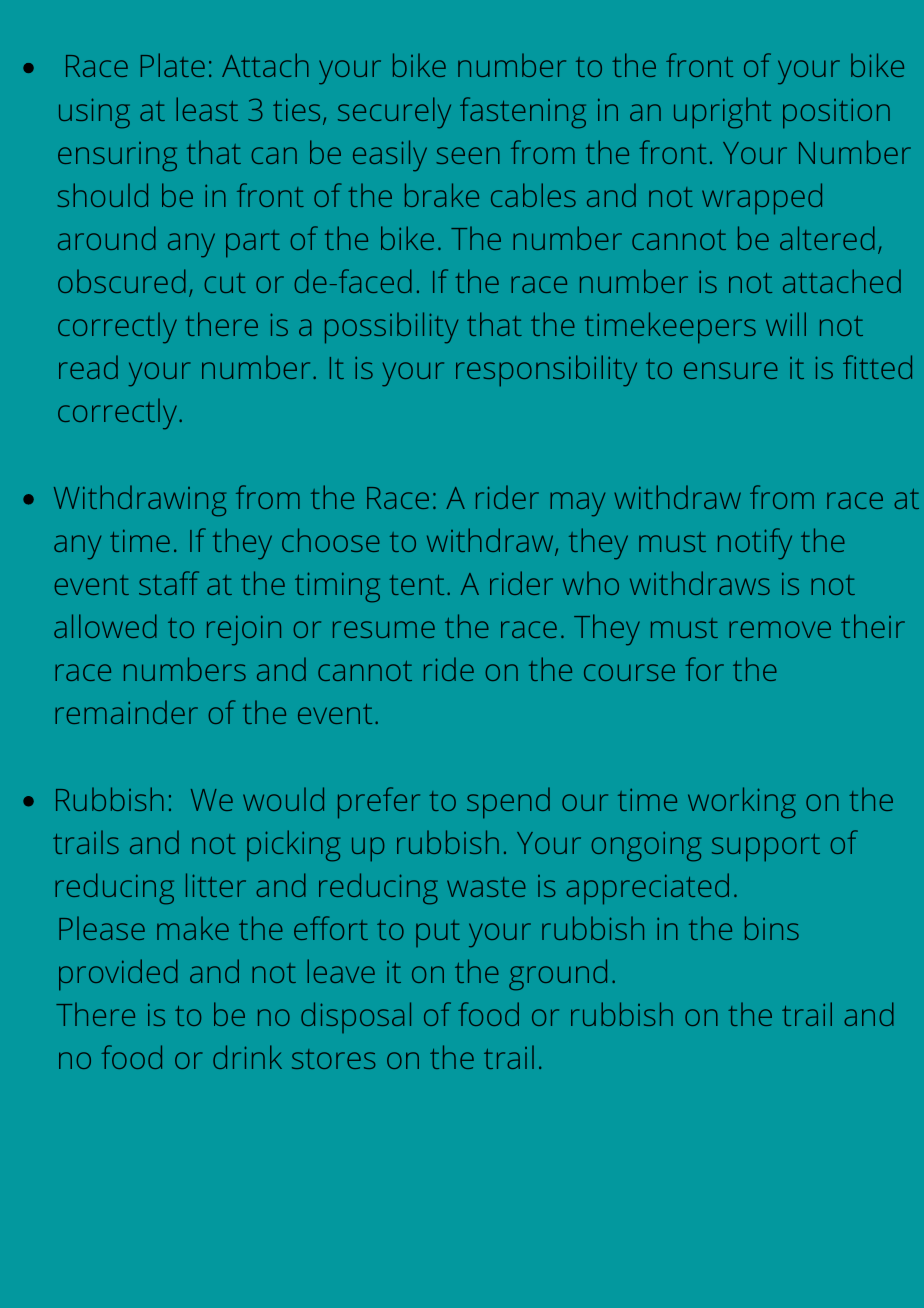 The height and width of the document is (1308, 924). Describe the element at coordinates (836, 114) in the document. I see `position` at that location.
